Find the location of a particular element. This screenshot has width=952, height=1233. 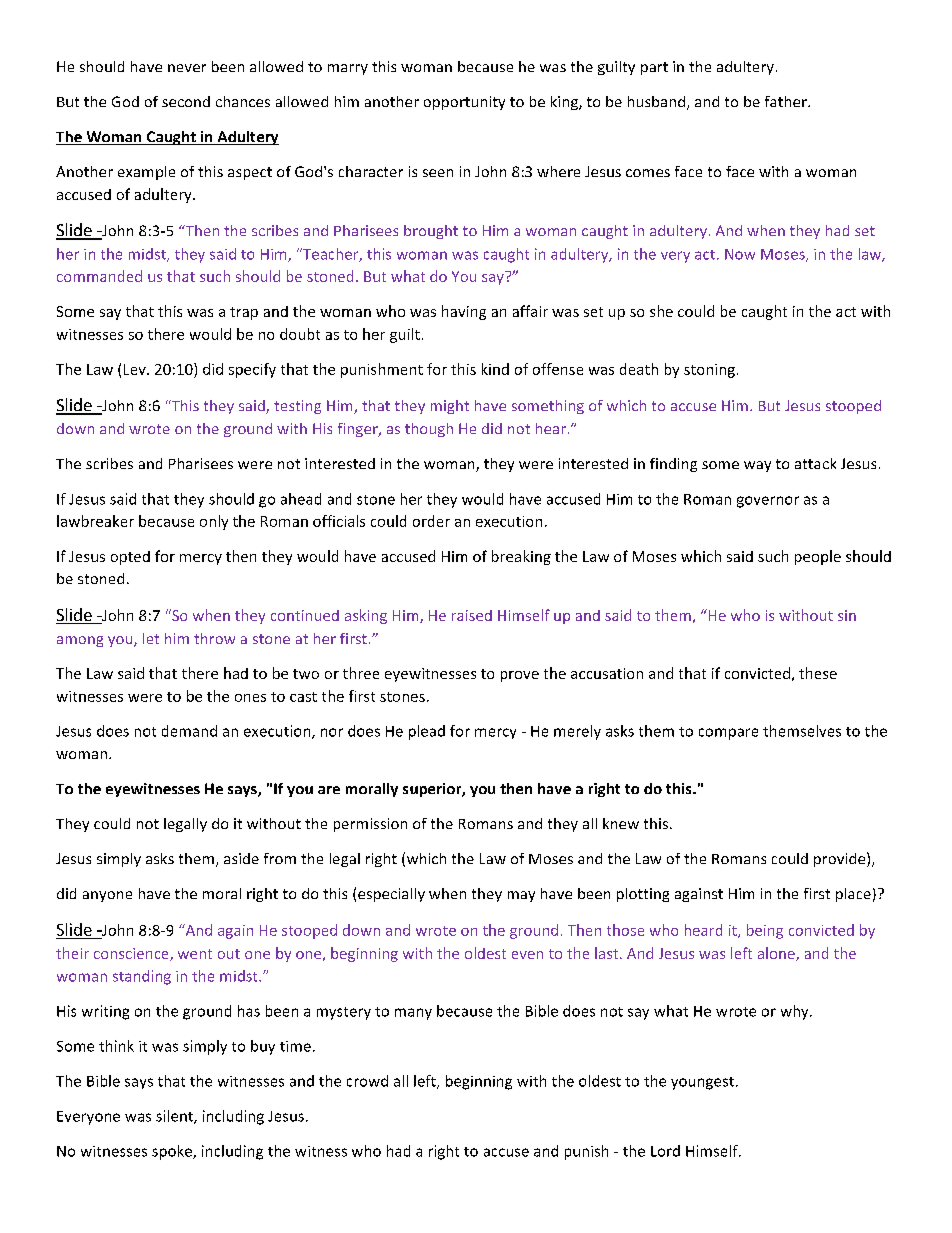

crowd is located at coordinates (367, 1081).
